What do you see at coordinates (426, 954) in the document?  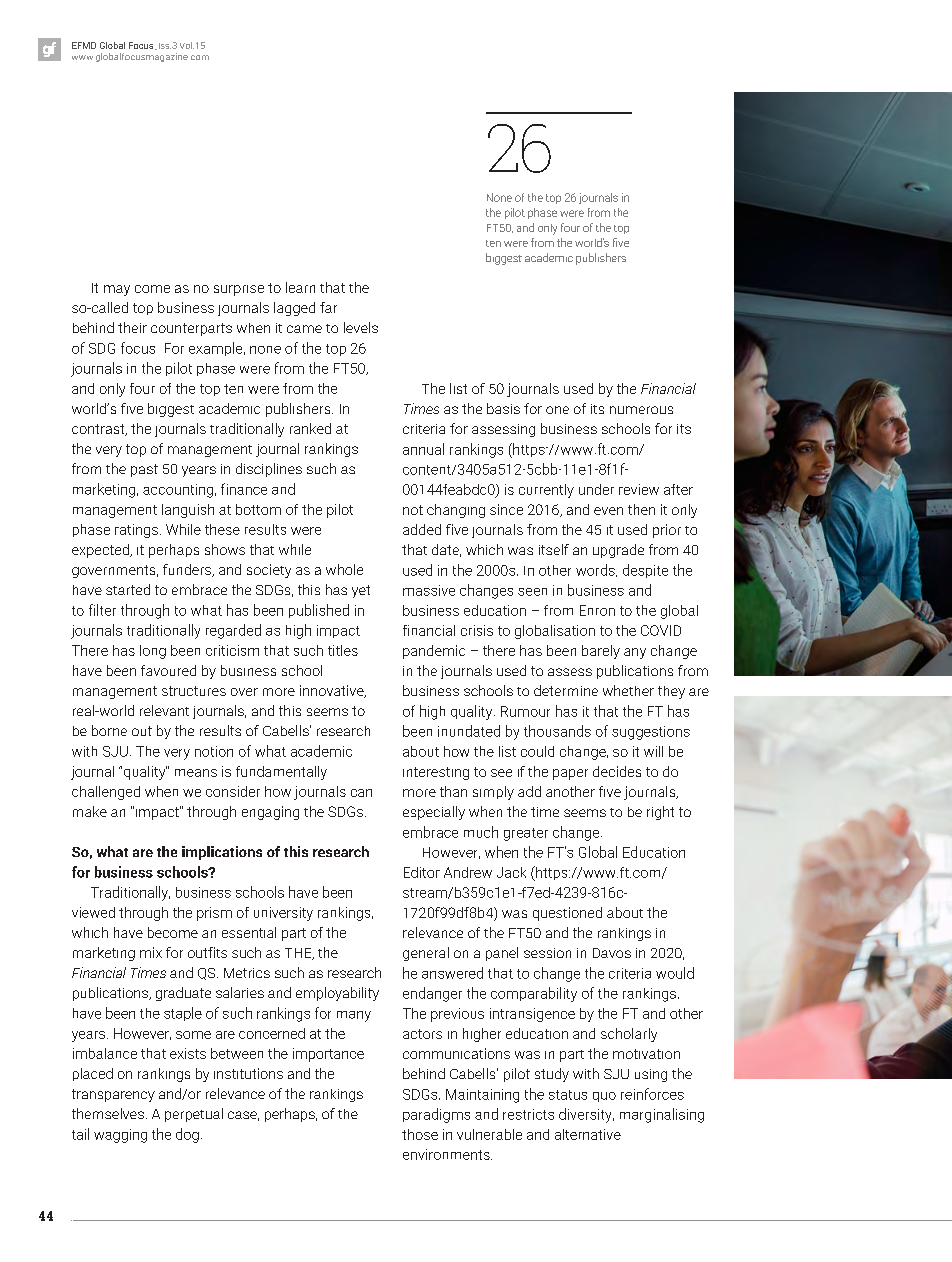 I see `general` at bounding box center [426, 954].
